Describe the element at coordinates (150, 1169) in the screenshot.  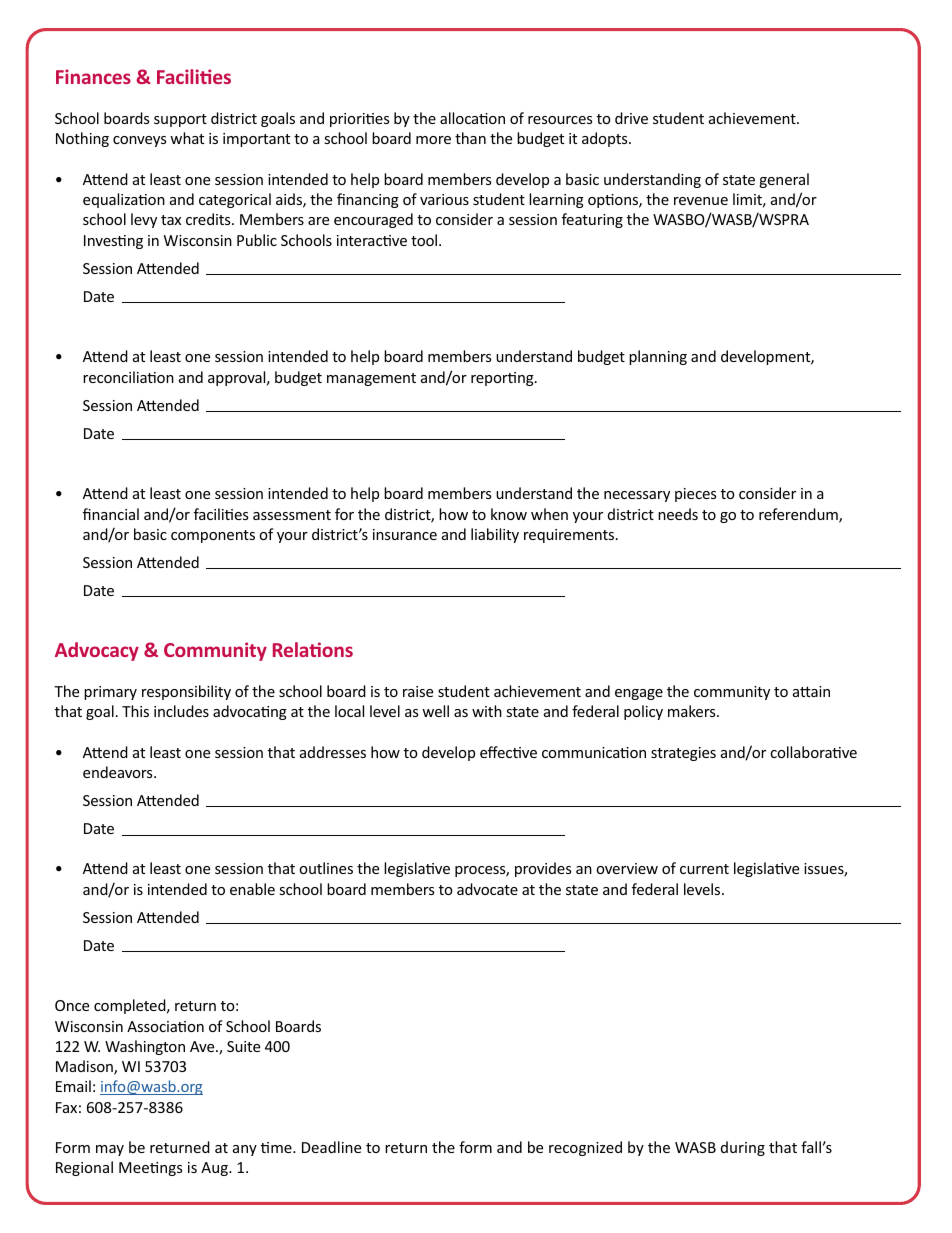
I see `Meetings` at that location.
